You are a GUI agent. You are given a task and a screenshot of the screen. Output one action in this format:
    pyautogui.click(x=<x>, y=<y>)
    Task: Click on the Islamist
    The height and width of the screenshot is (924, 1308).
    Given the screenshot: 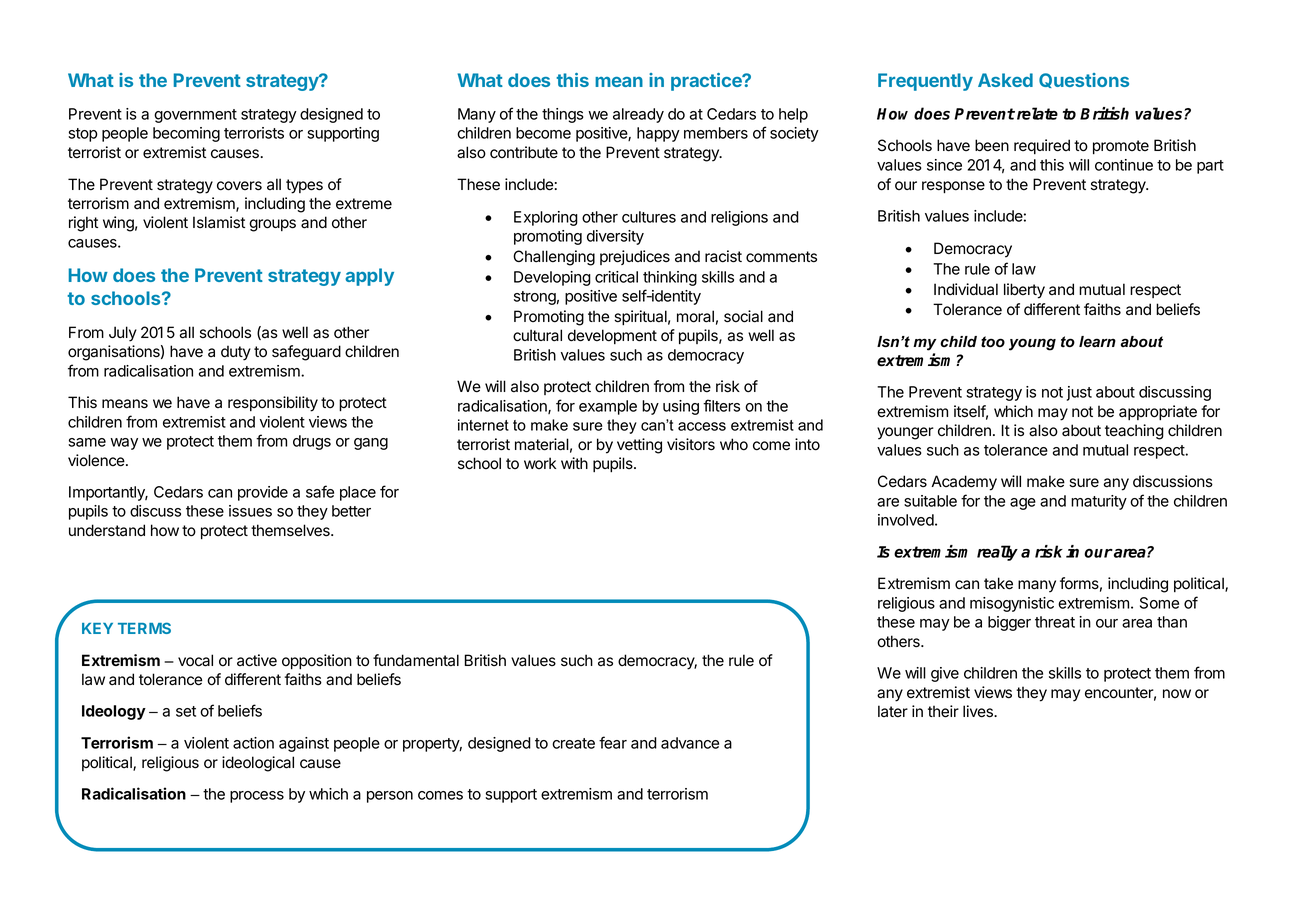 What is the action you would take?
    pyautogui.click(x=219, y=222)
